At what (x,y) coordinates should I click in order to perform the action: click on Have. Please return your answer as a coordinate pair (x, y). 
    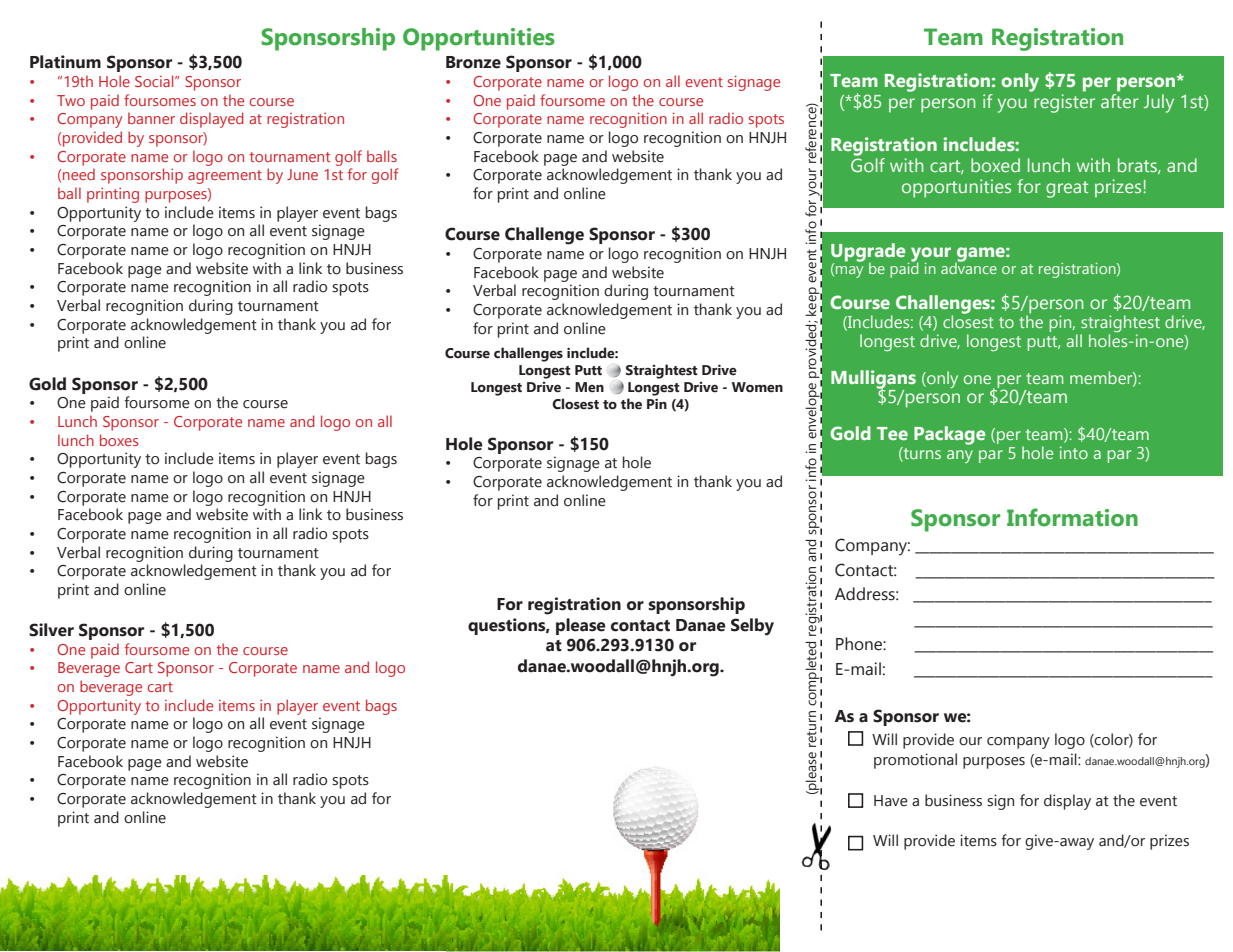
    Looking at the image, I should click on (891, 801).
